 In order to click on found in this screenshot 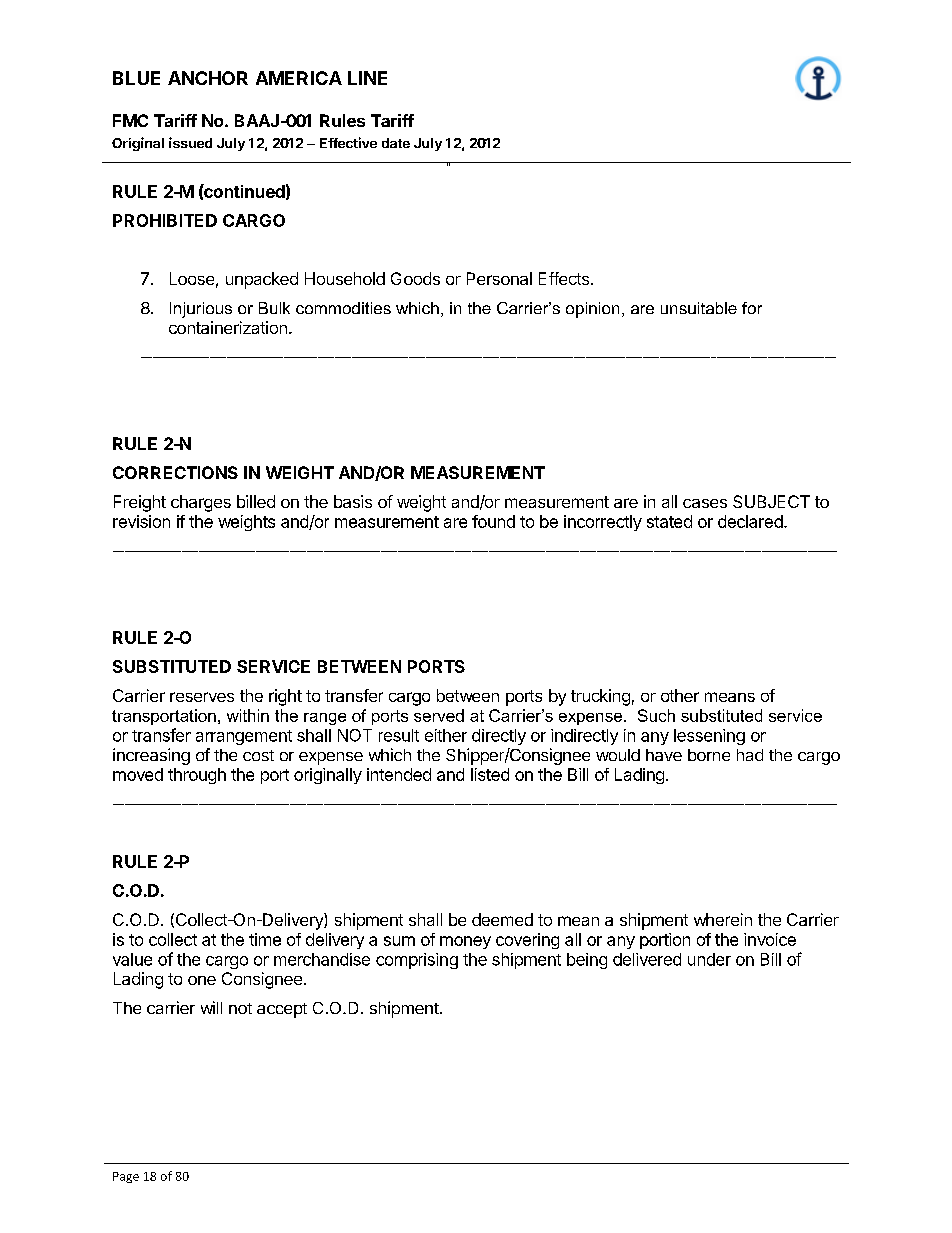, I will do `click(493, 521)`.
